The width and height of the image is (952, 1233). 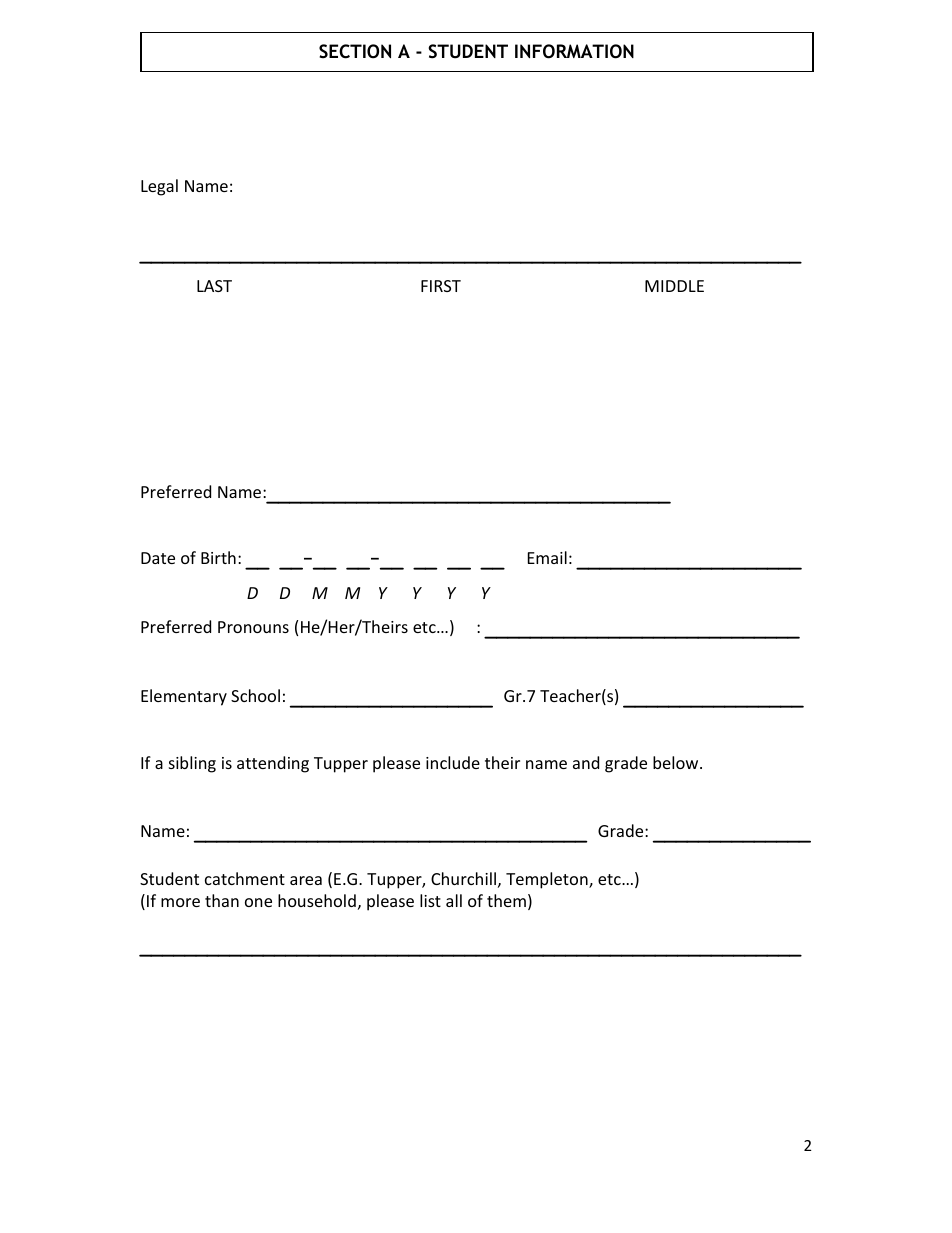 What do you see at coordinates (430, 900) in the image?
I see `list` at bounding box center [430, 900].
